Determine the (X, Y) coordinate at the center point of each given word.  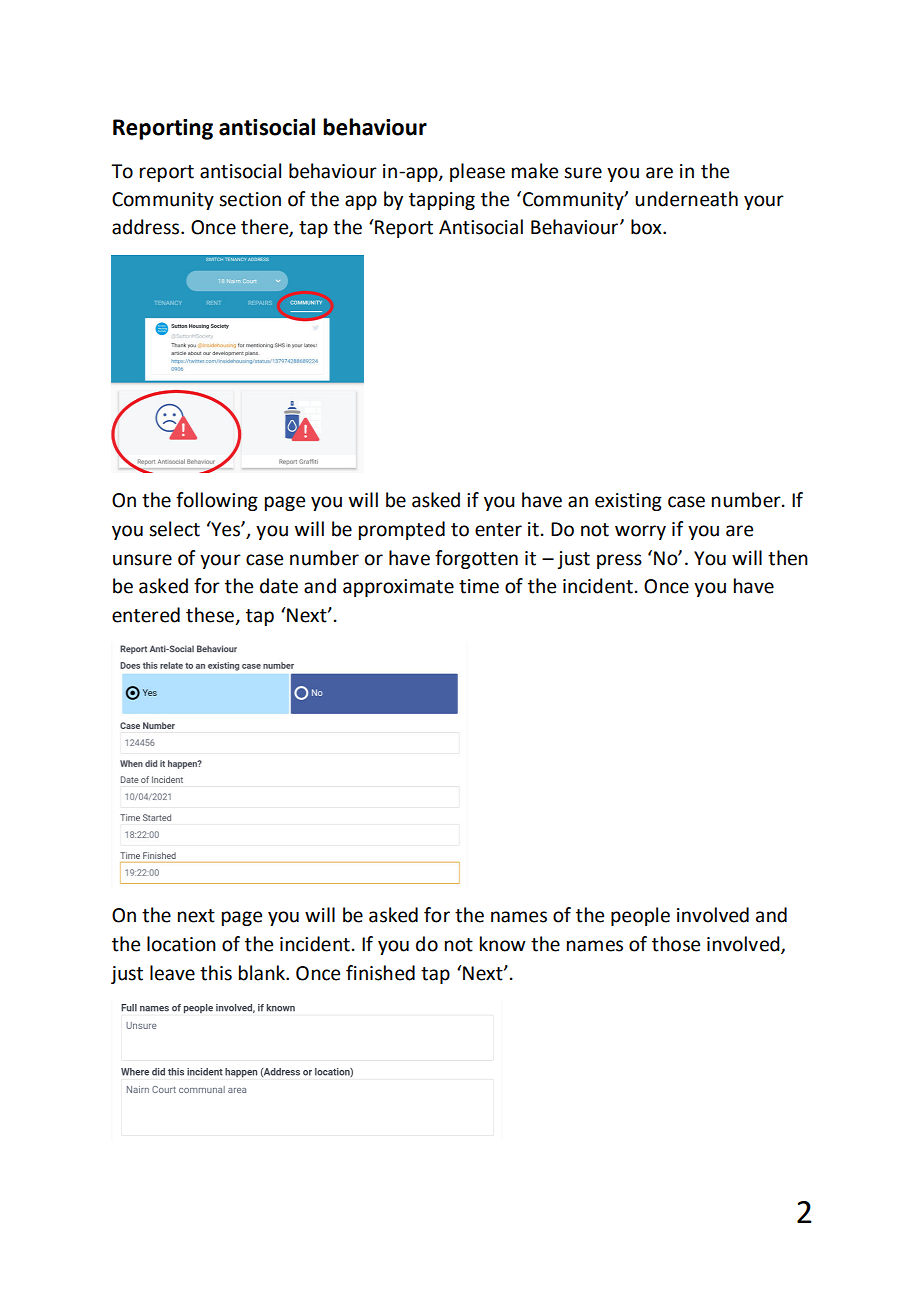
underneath (686, 199)
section (250, 199)
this (216, 973)
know (503, 944)
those (676, 944)
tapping (442, 201)
